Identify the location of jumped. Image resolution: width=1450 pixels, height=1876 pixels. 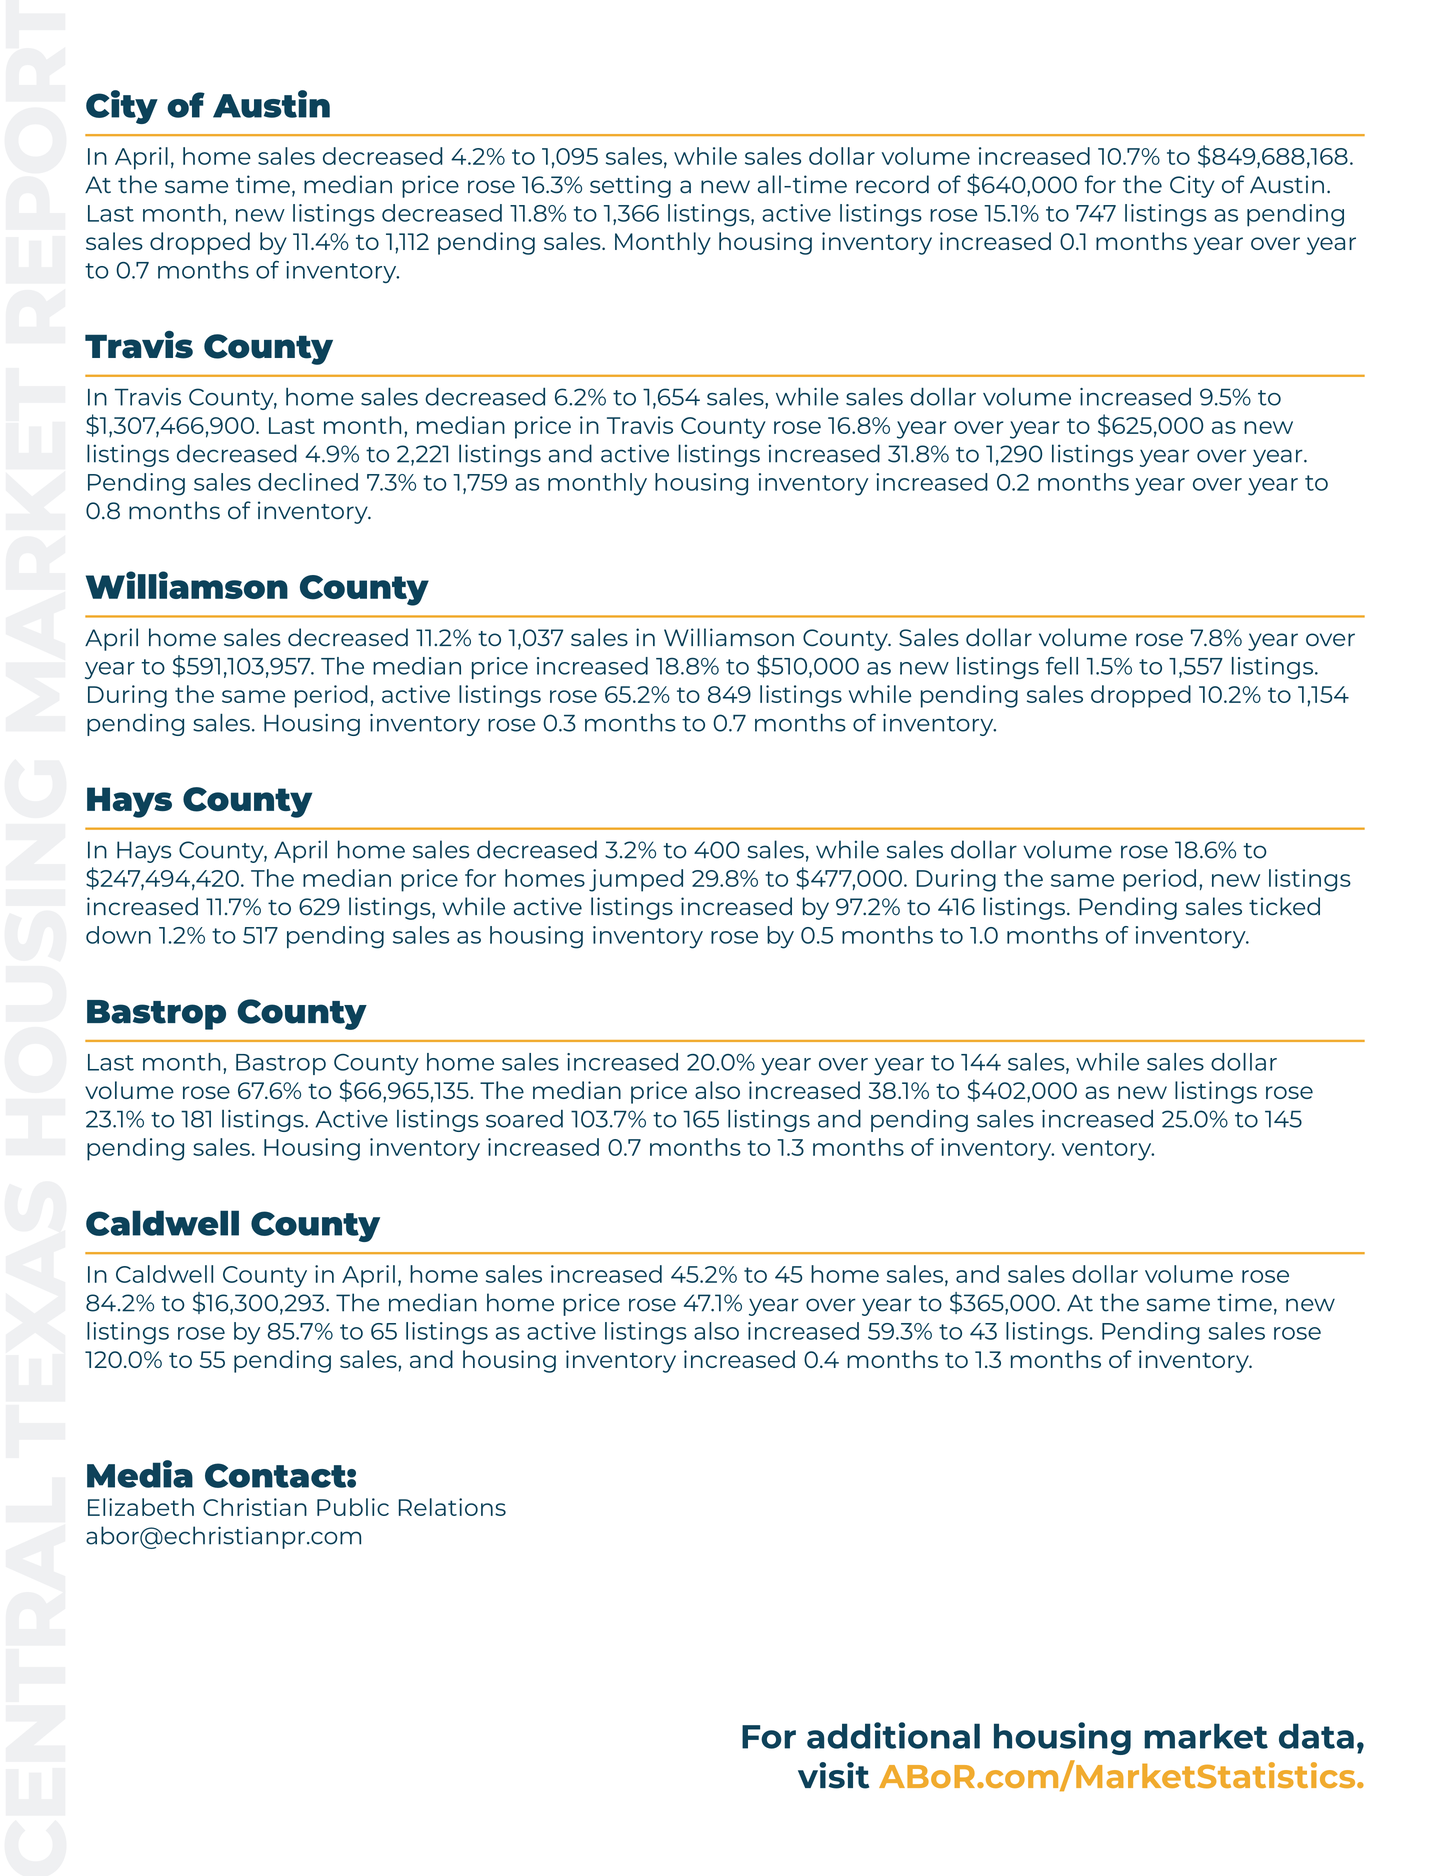
(636, 880).
